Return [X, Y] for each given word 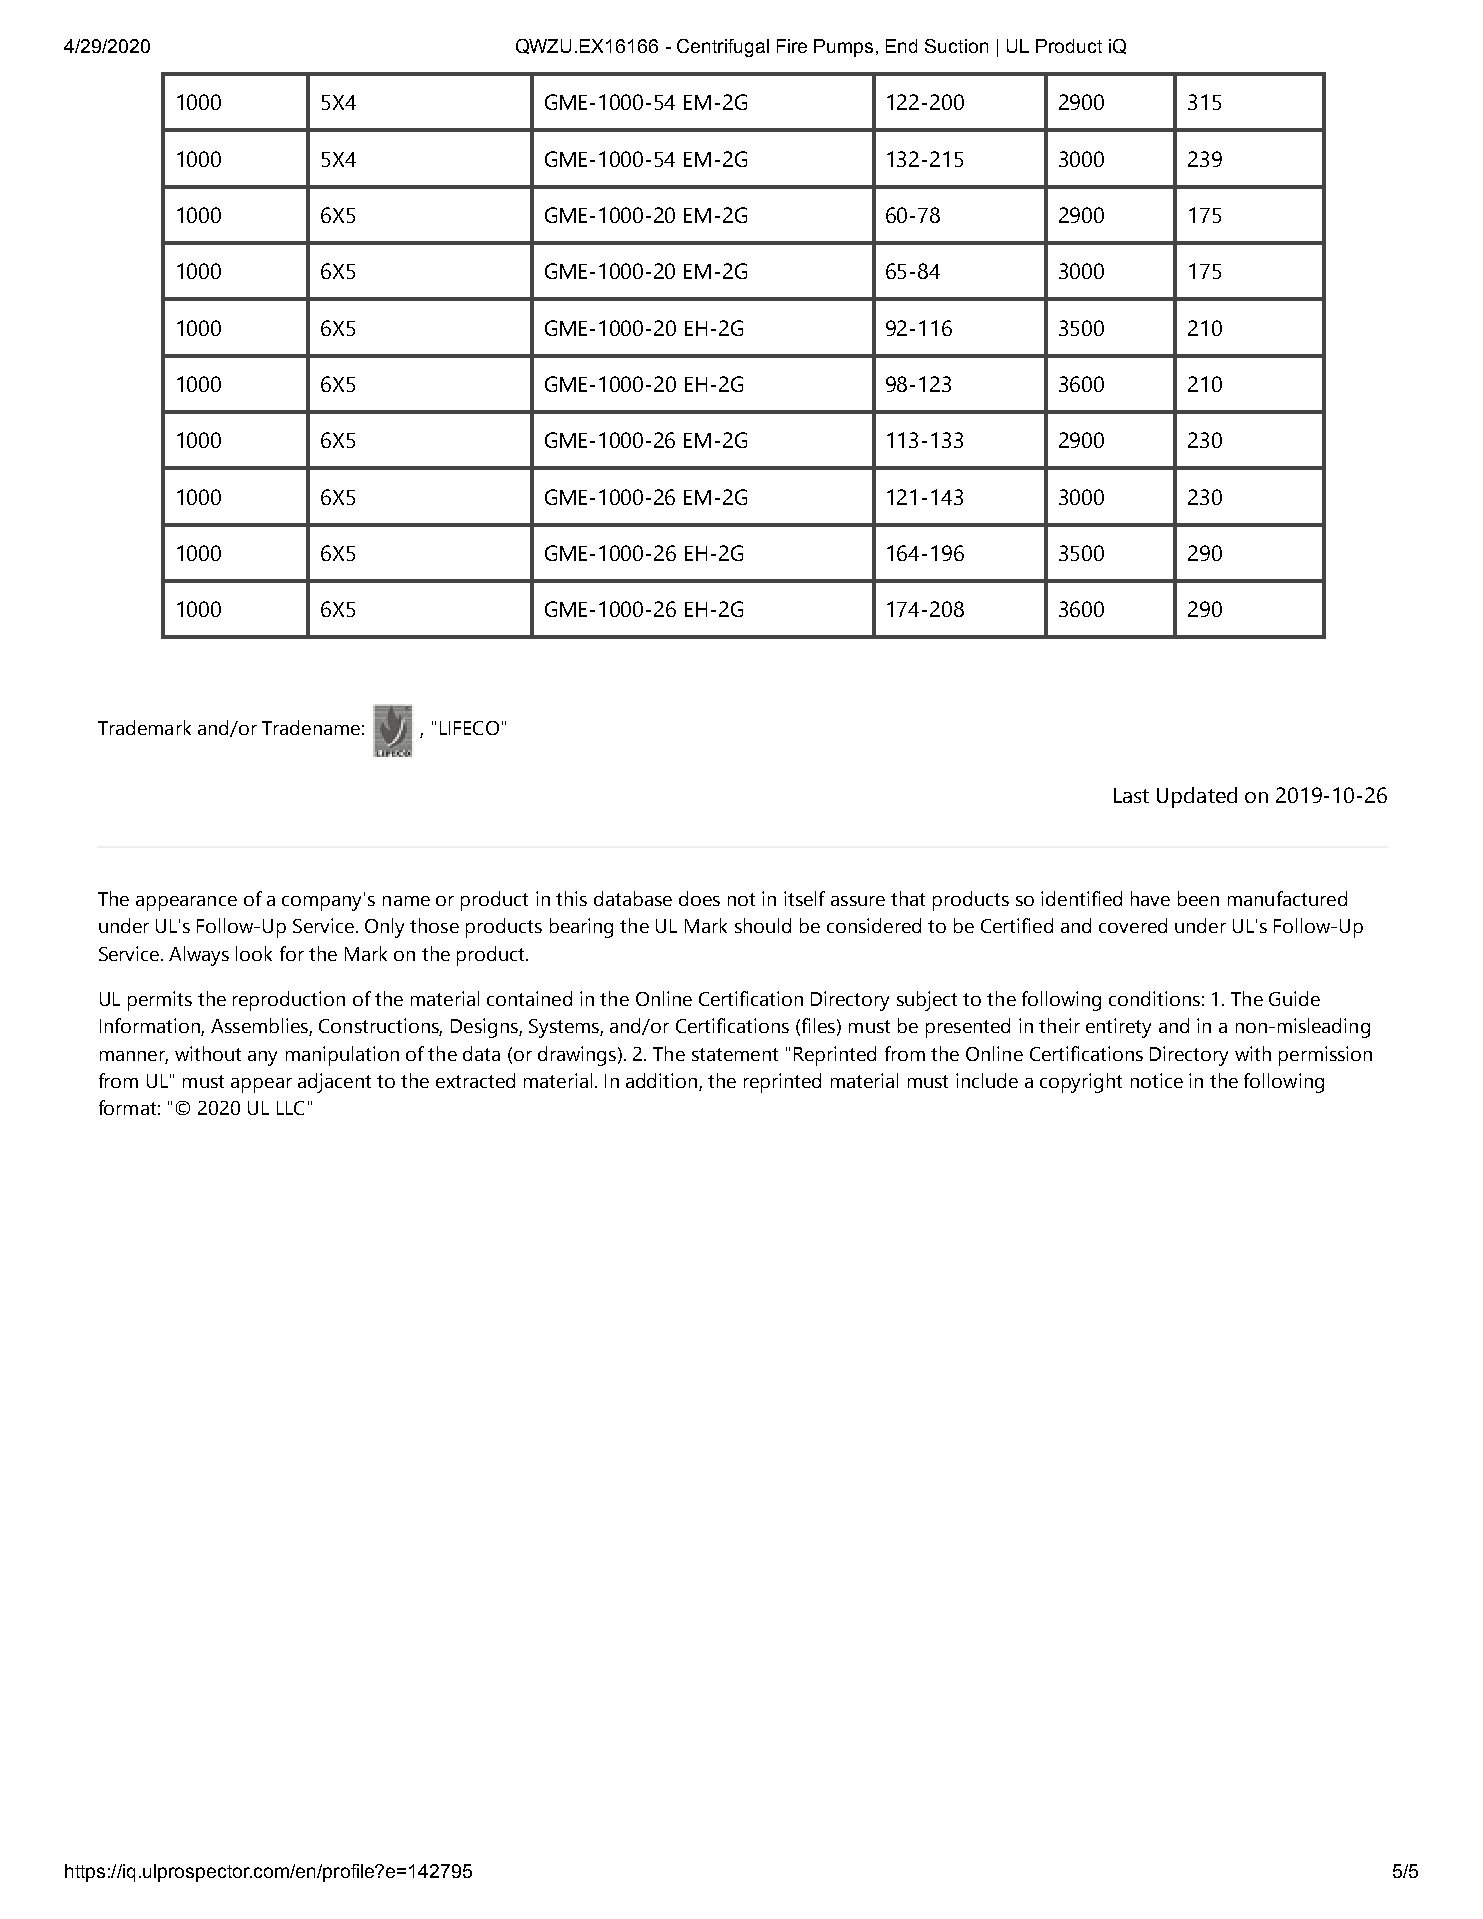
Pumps [843, 48]
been [1198, 898]
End [901, 46]
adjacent [334, 1083]
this [571, 898]
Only [384, 928]
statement [735, 1054]
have [1150, 898]
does [699, 898]
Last [1131, 795]
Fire [792, 46]
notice [1157, 1080]
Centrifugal [723, 48]
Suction [956, 46]
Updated [1197, 797]
